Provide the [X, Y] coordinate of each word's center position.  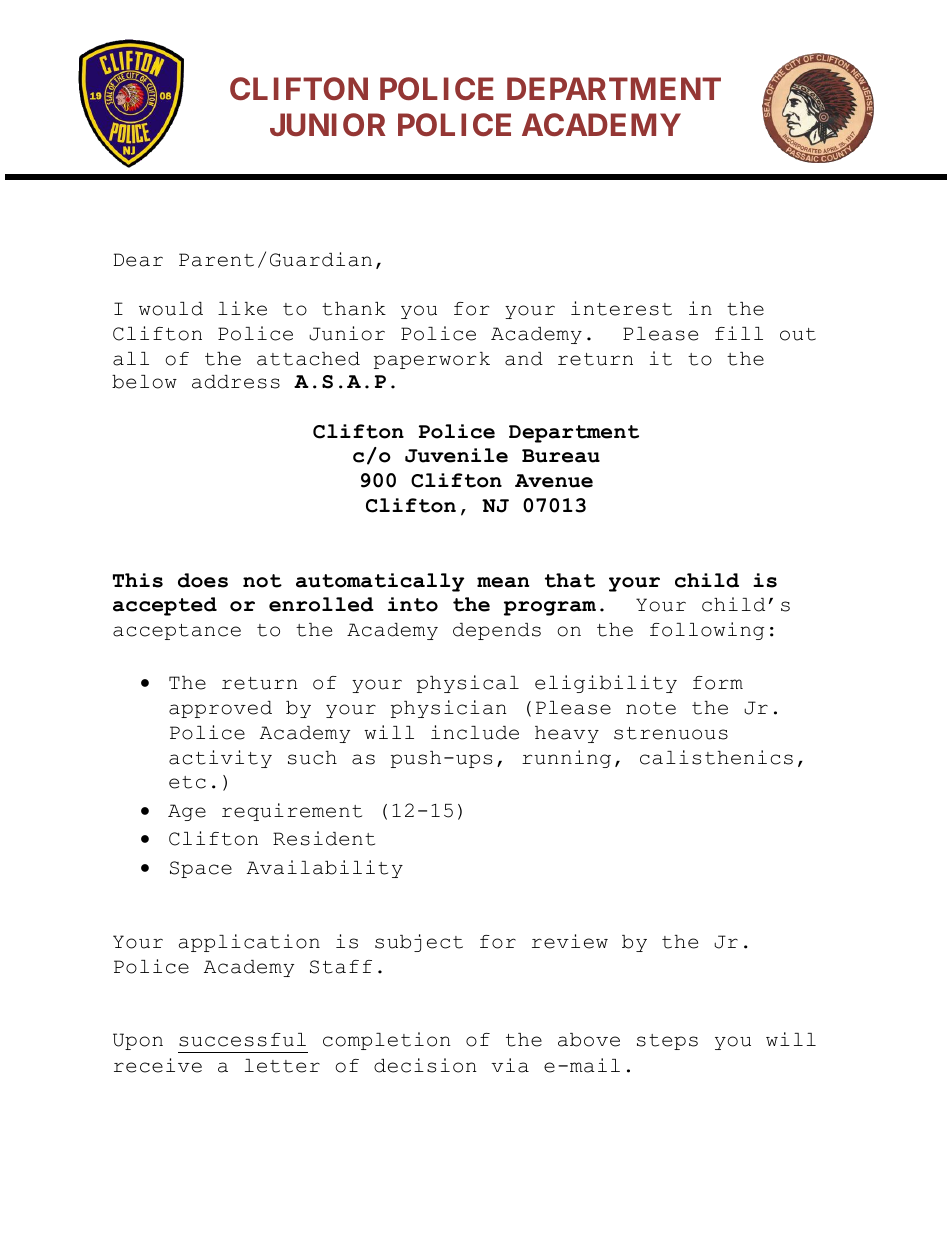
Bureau [561, 456]
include [475, 732]
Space [201, 869]
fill [739, 333]
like [242, 308]
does [203, 580]
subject [419, 943]
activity [220, 759]
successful [242, 1040]
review [570, 941]
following [707, 631]
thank [354, 309]
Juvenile [456, 455]
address [236, 382]
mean [503, 582]
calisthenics [716, 757]
